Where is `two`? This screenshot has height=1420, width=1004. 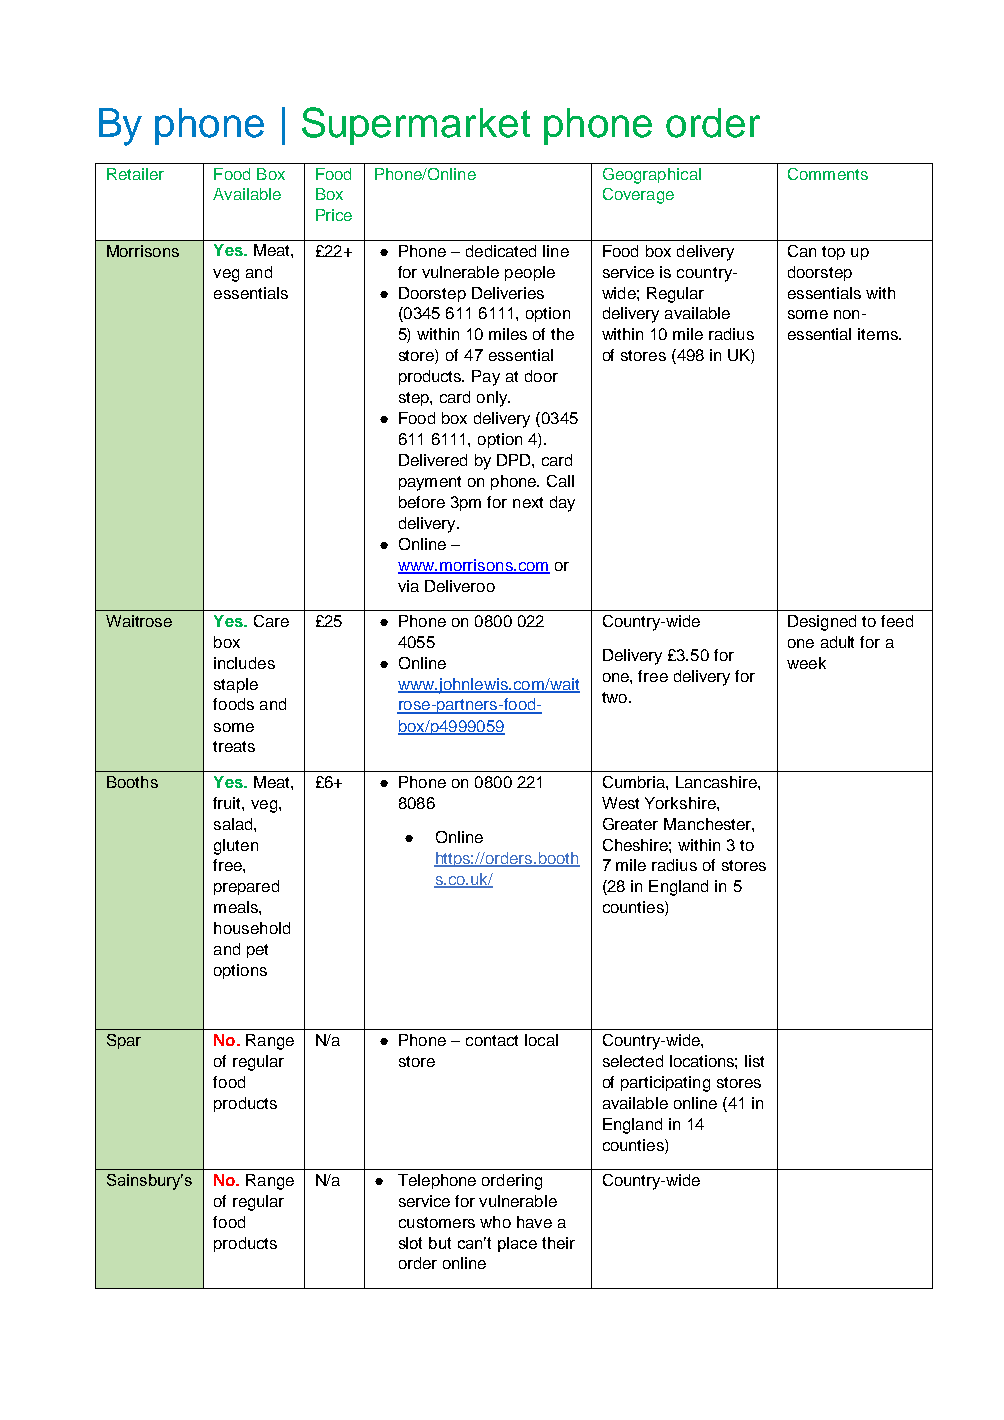
two is located at coordinates (616, 697).
